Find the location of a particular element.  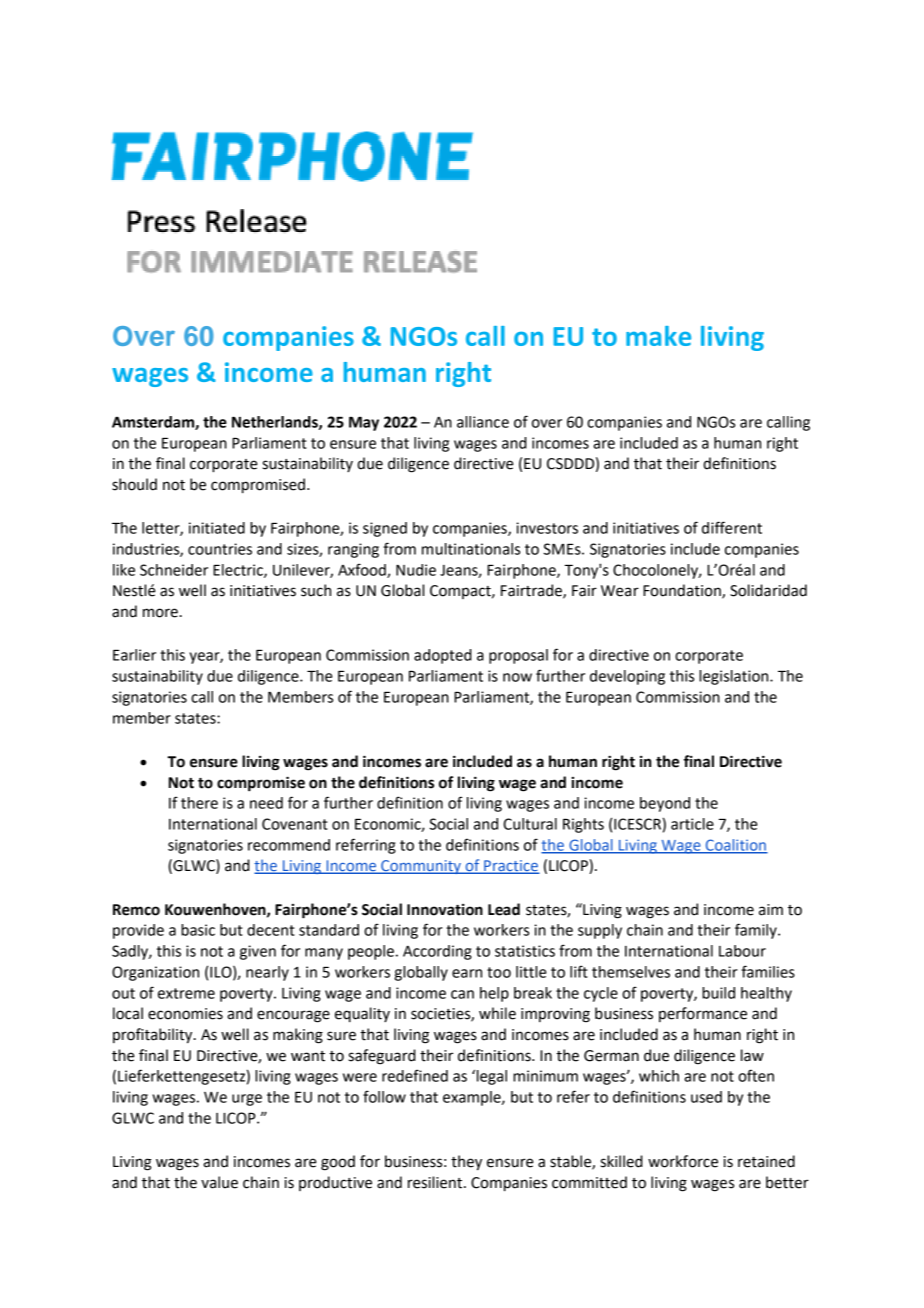

Cultural is located at coordinates (530, 824).
